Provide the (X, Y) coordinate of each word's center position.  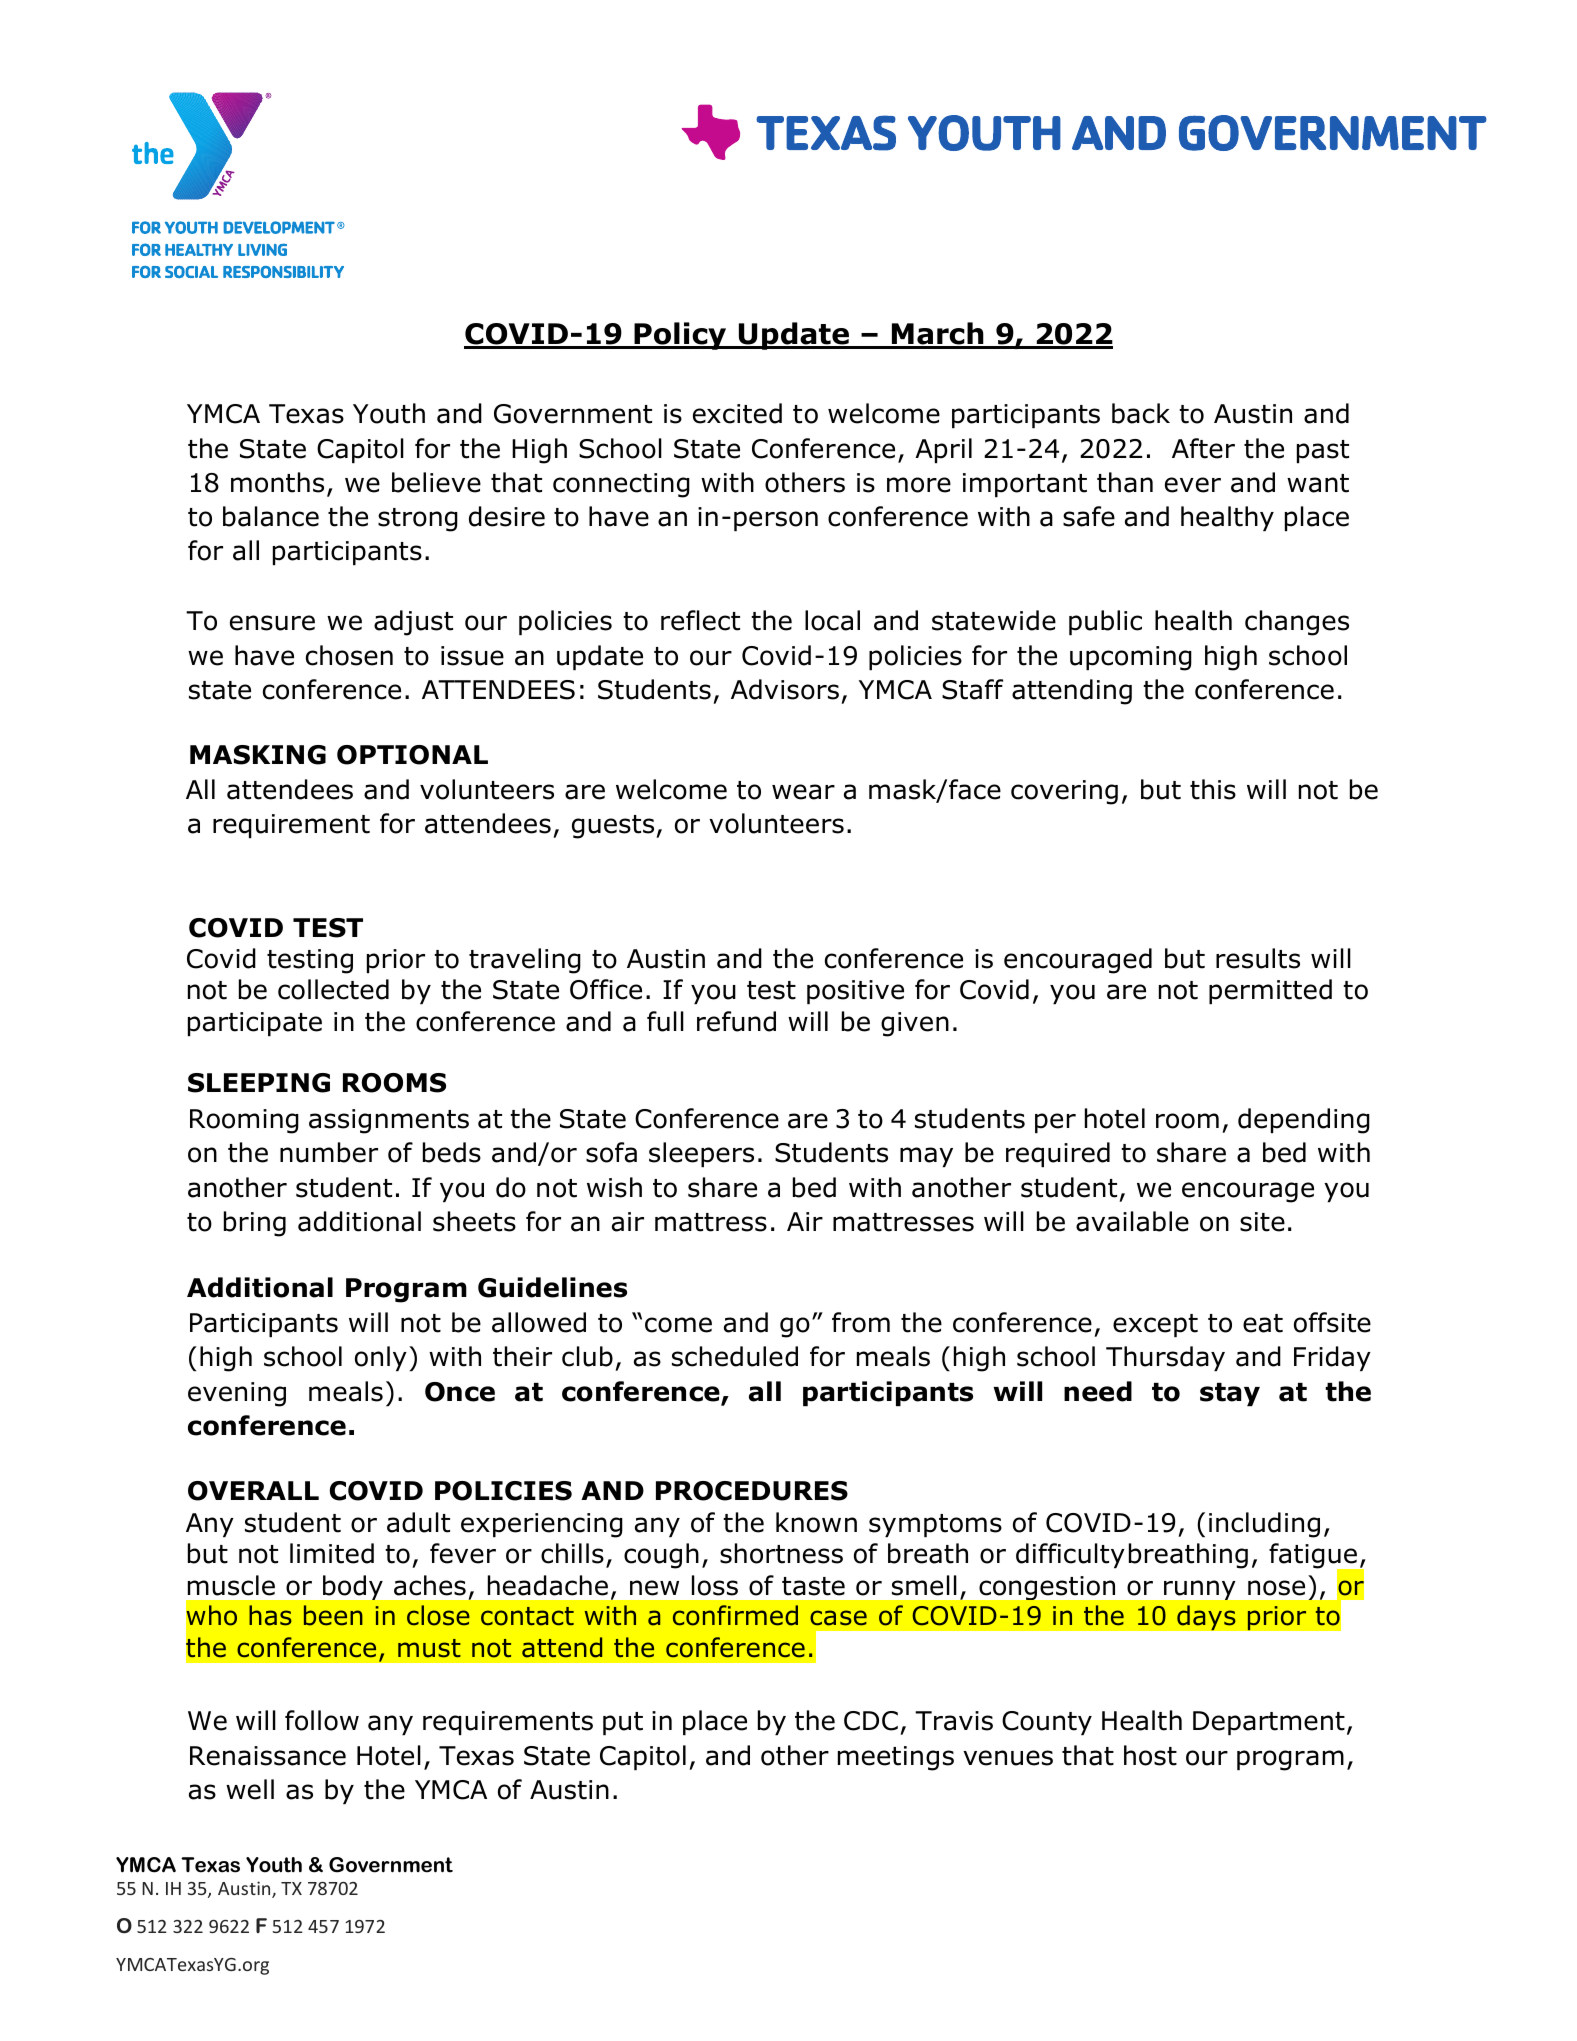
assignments (389, 1121)
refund (736, 1021)
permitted (1270, 991)
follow (322, 1720)
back (1141, 413)
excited (737, 413)
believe (436, 482)
